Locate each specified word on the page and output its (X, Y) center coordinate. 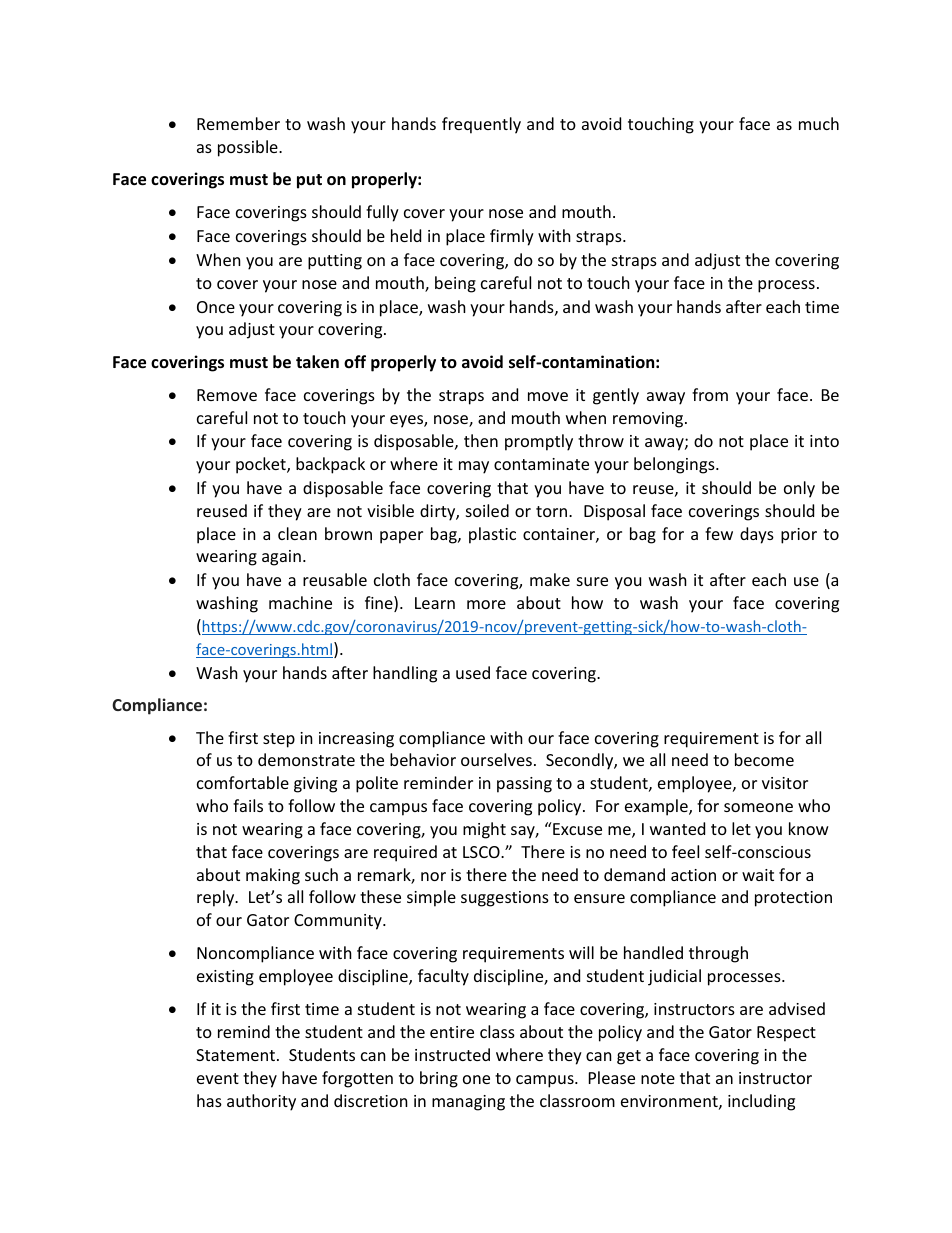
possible (249, 148)
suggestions (505, 899)
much (819, 123)
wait (758, 875)
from (710, 394)
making (273, 876)
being (455, 284)
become (764, 759)
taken (317, 362)
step (279, 740)
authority (261, 1102)
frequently (481, 125)
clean (297, 533)
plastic (492, 535)
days (757, 535)
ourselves (496, 759)
